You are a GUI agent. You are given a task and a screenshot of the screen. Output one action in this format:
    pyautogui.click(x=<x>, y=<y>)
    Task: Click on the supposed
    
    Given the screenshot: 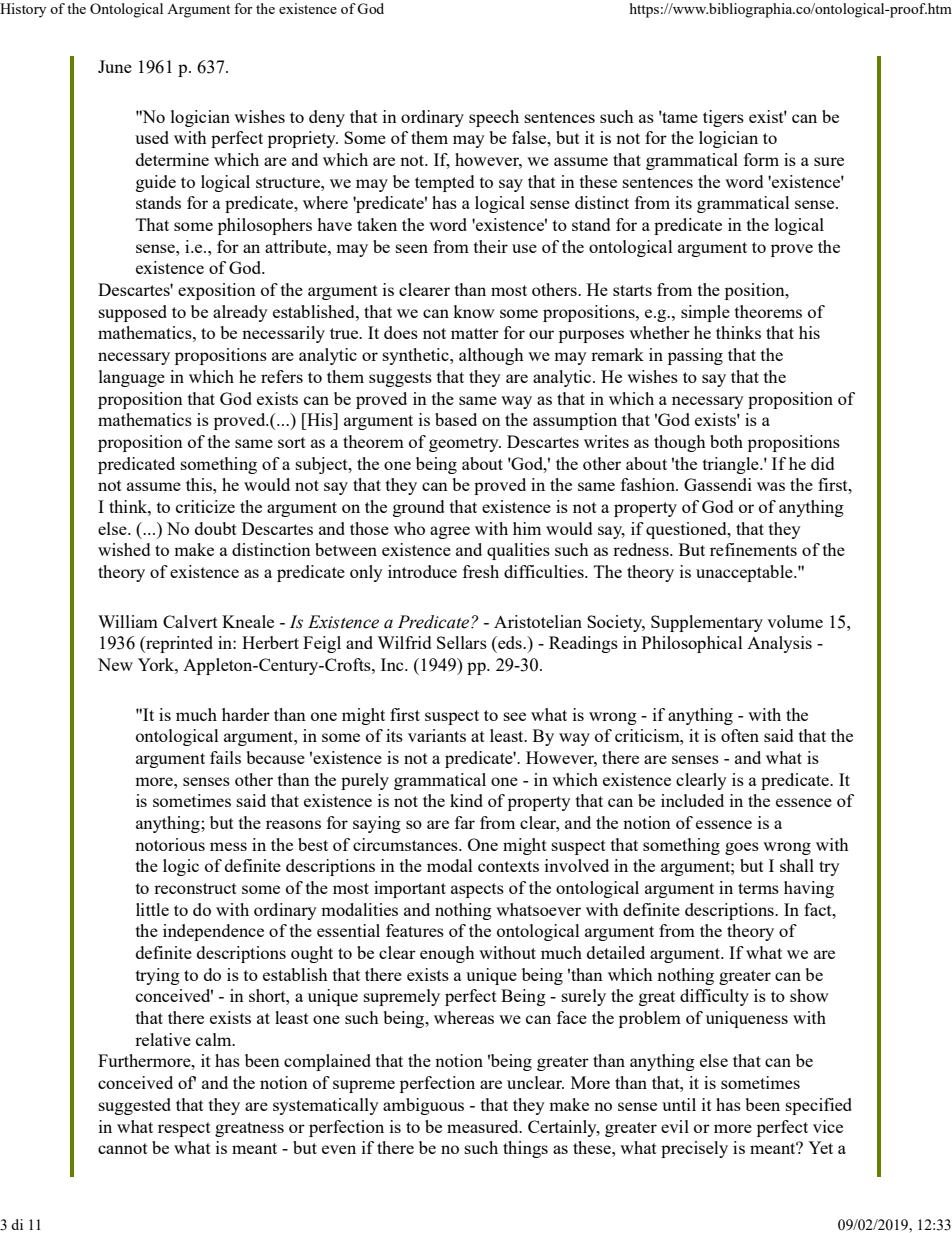 What is the action you would take?
    pyautogui.click(x=133, y=313)
